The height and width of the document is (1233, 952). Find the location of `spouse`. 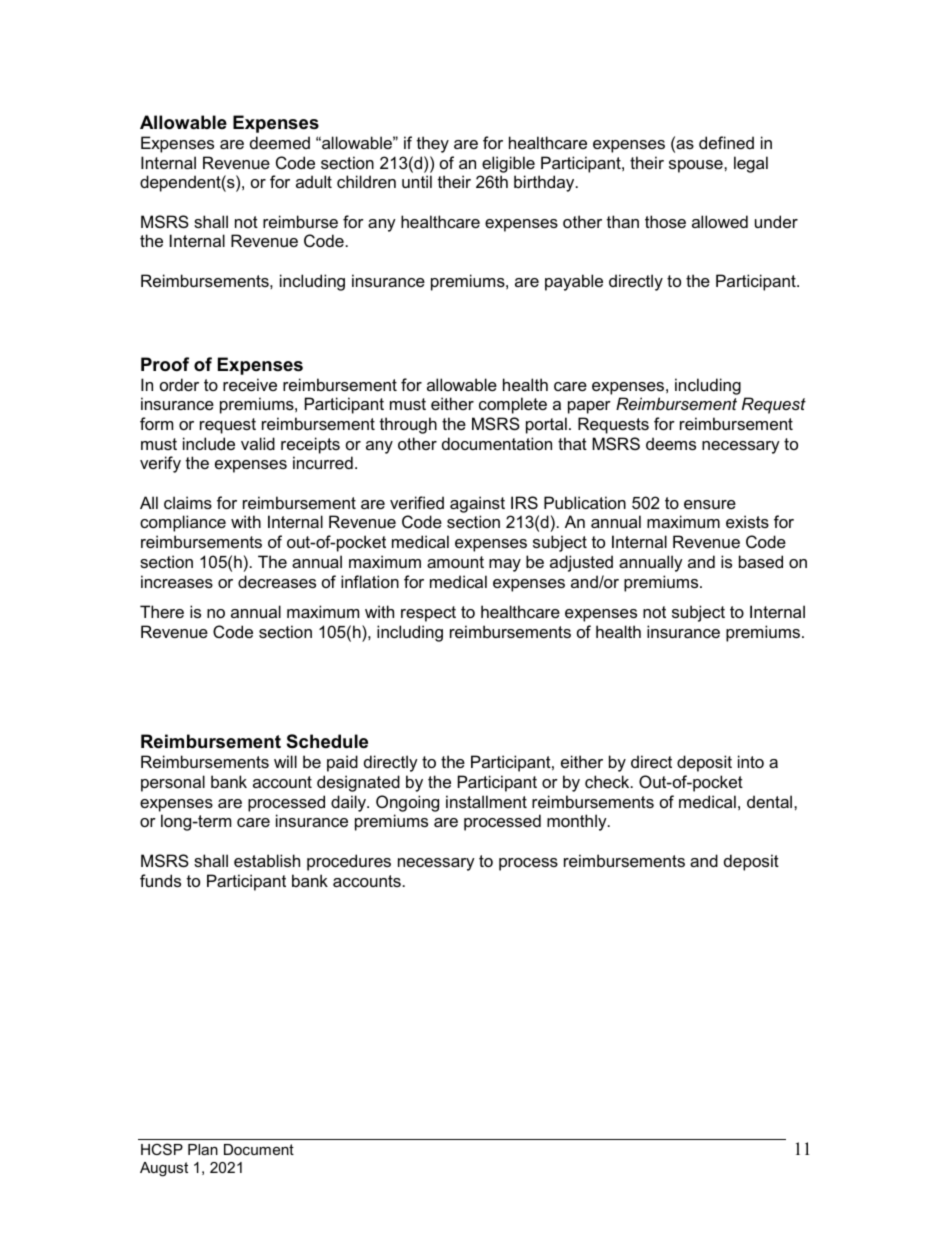

spouse is located at coordinates (697, 166).
